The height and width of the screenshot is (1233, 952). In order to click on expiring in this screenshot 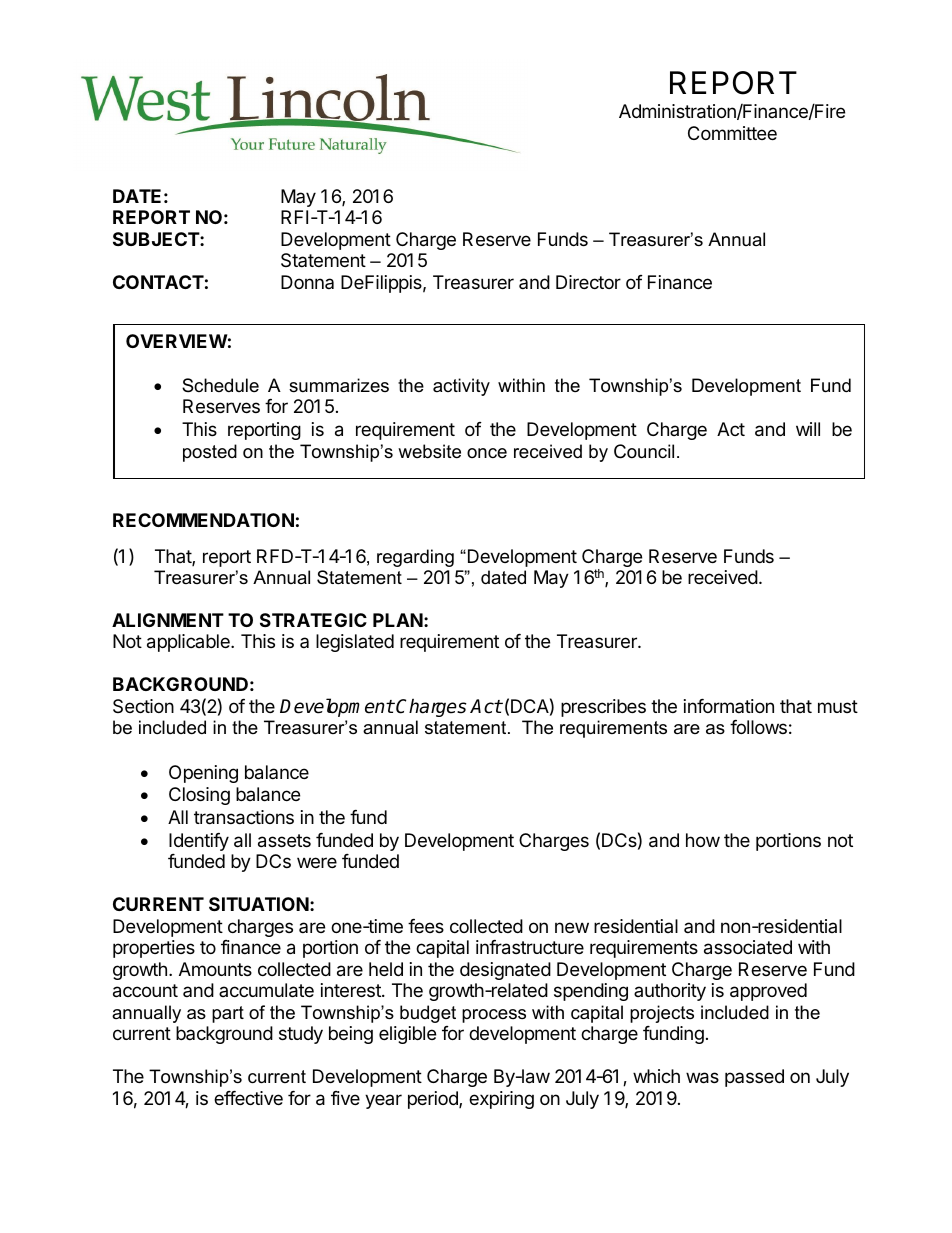, I will do `click(501, 1100)`.
